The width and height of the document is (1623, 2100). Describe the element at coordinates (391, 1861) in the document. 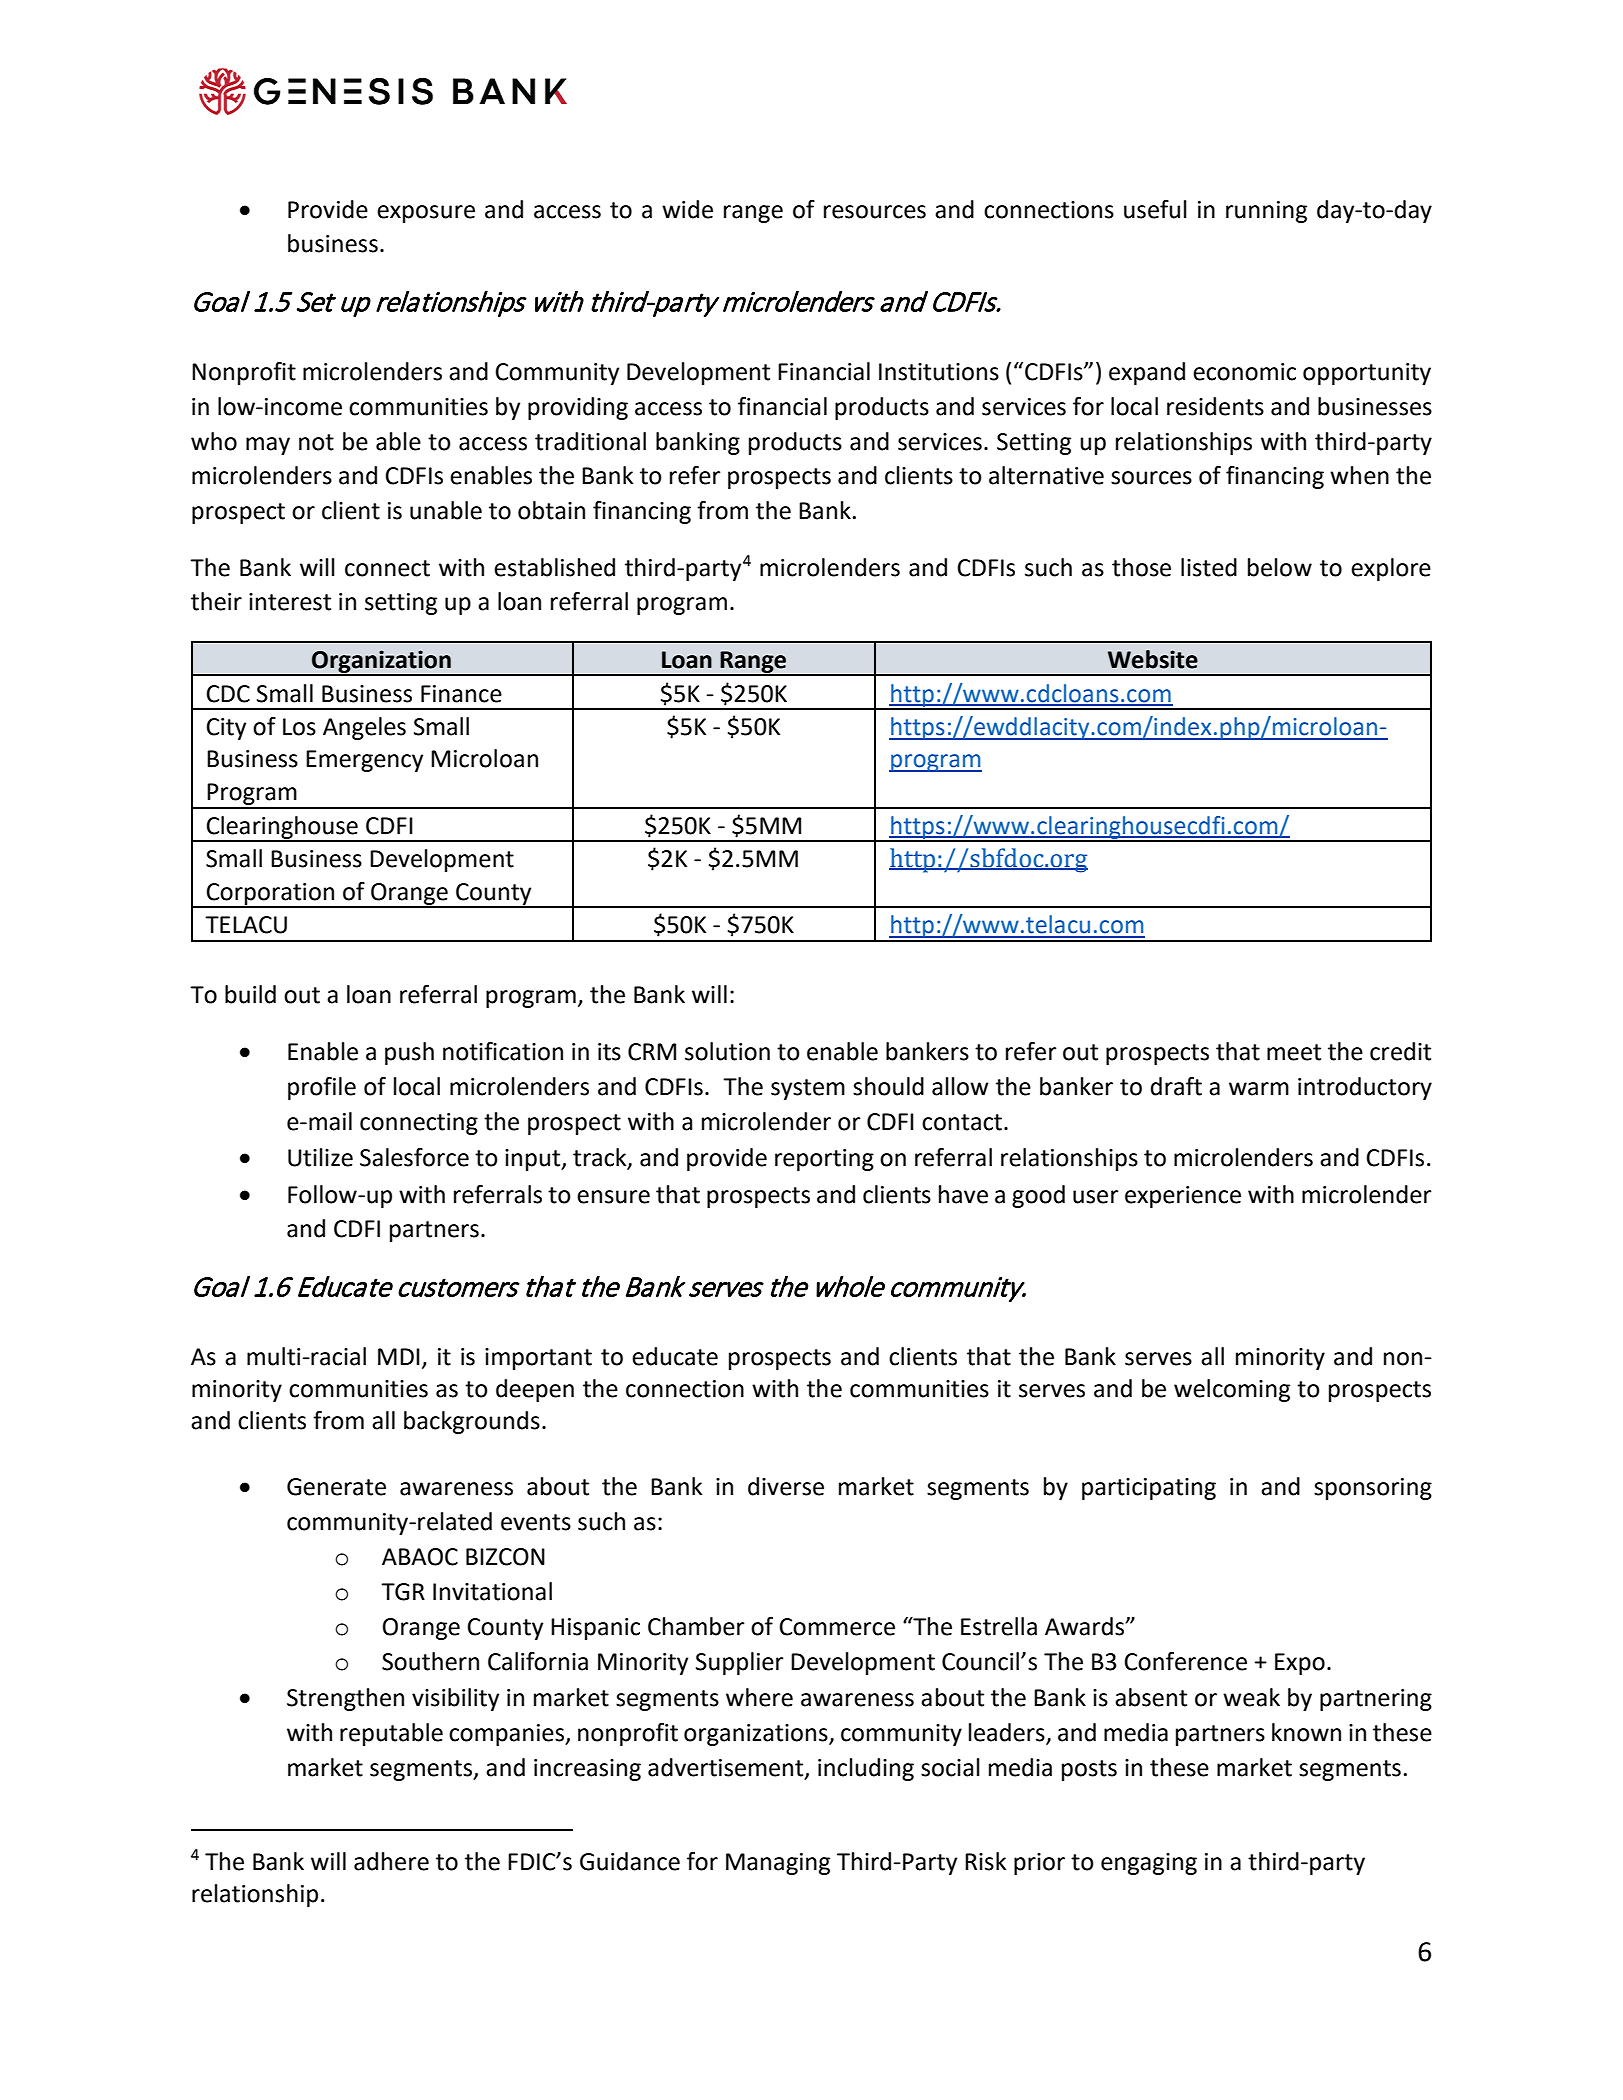

I see `adhere` at that location.
